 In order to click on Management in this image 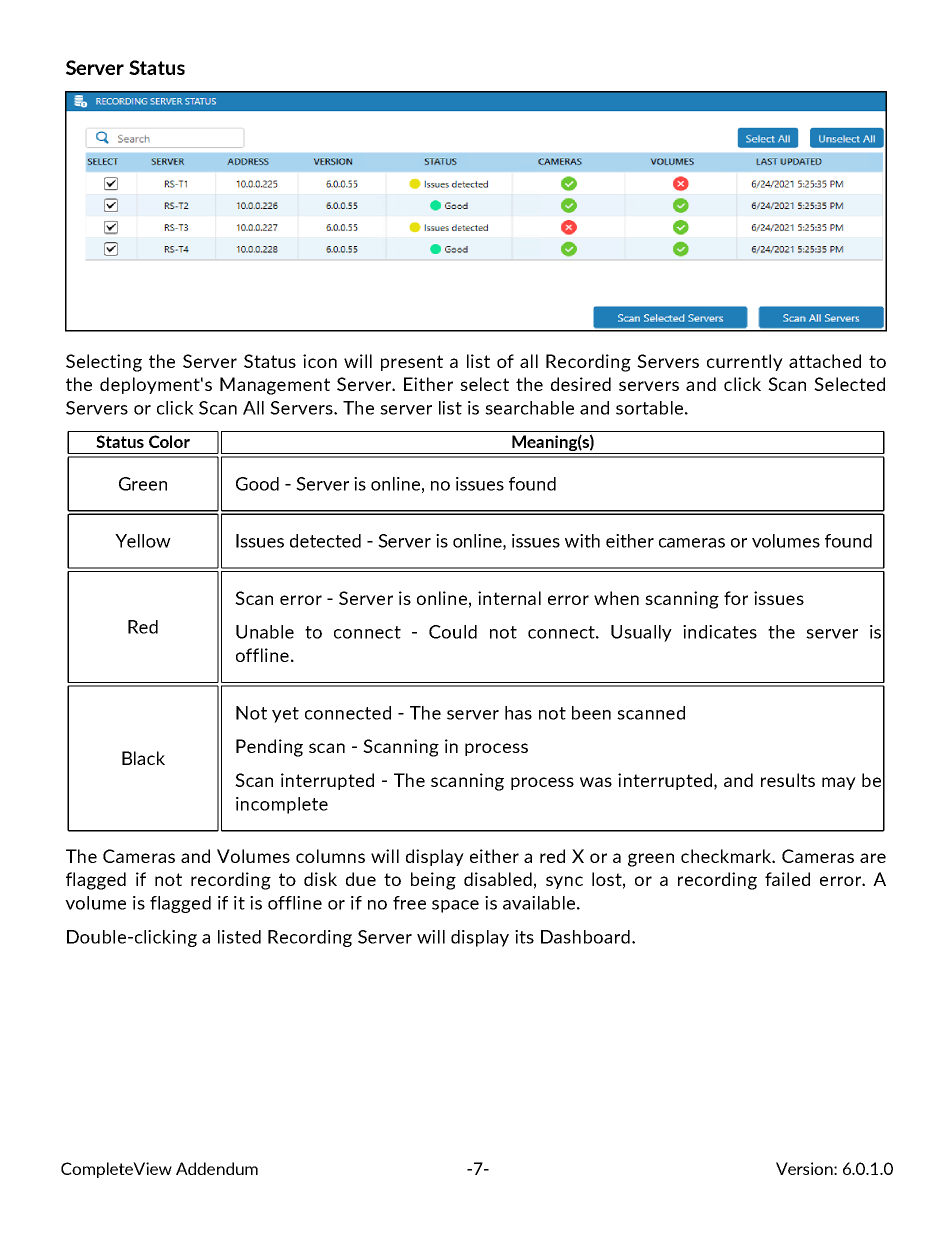, I will do `click(275, 386)`.
